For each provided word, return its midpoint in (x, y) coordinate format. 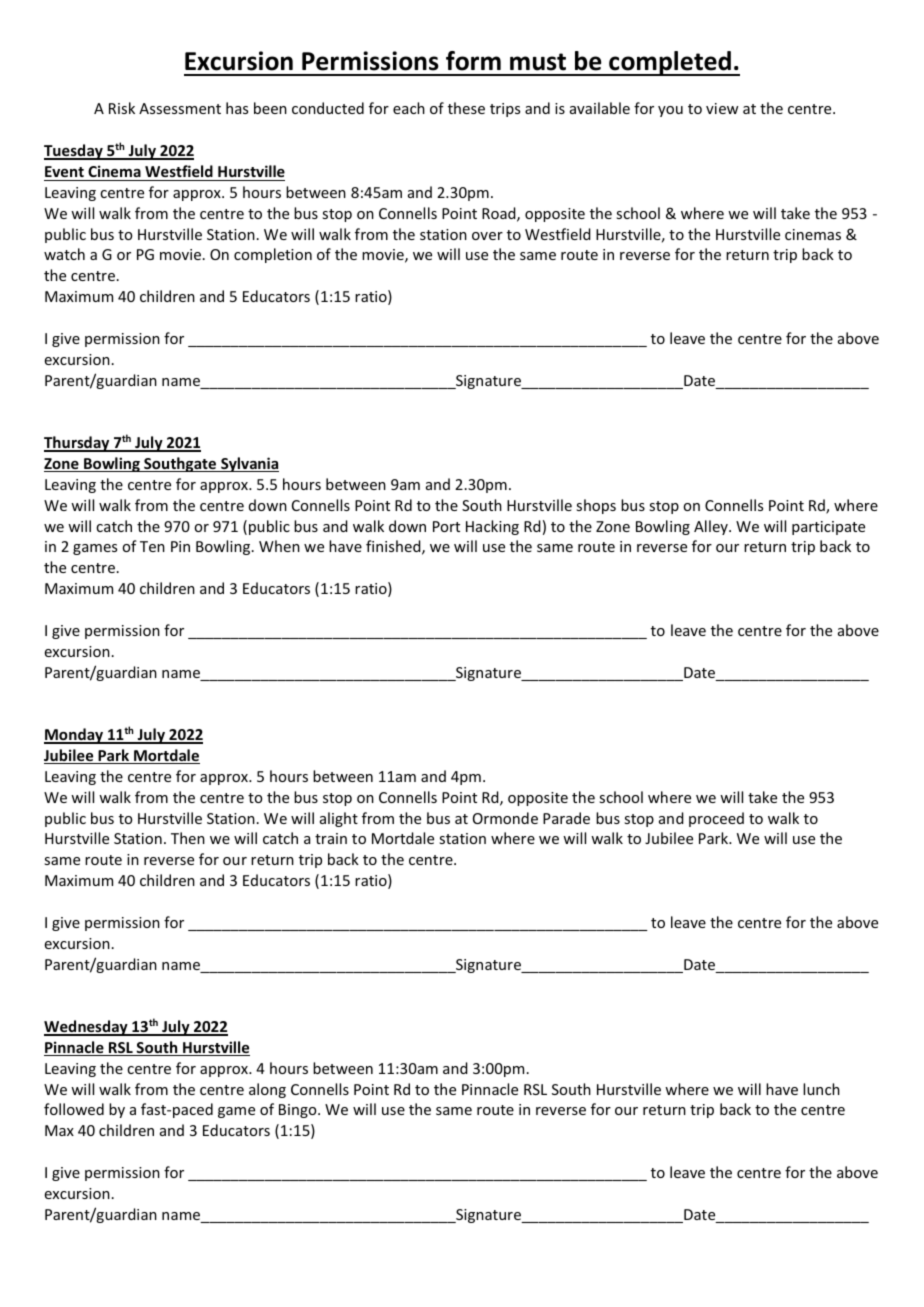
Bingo (299, 1111)
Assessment (180, 108)
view (722, 108)
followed (74, 1109)
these (466, 108)
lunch (821, 1089)
